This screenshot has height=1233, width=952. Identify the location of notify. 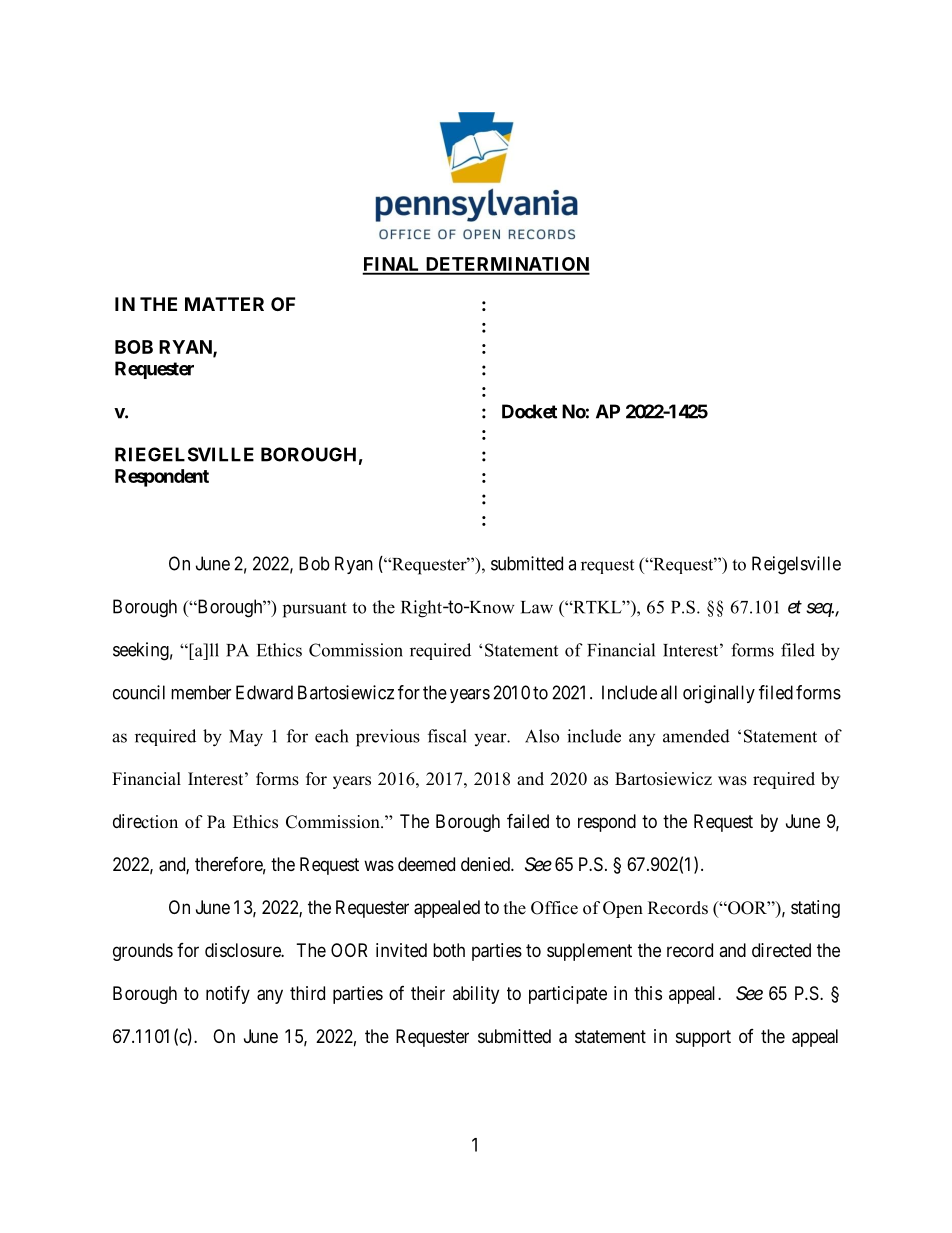
(228, 995).
